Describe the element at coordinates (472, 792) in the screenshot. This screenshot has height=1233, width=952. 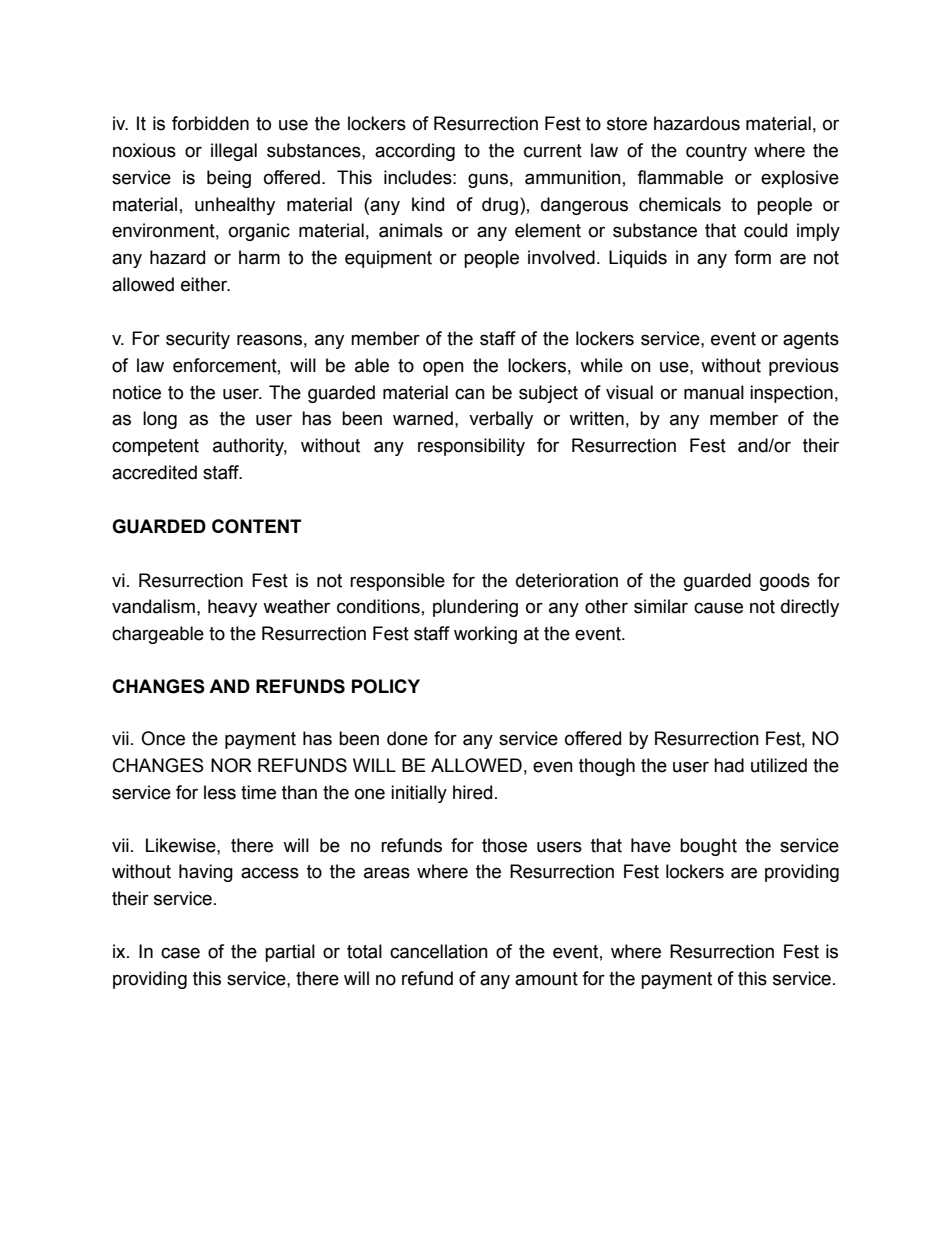
I see `hired` at that location.
